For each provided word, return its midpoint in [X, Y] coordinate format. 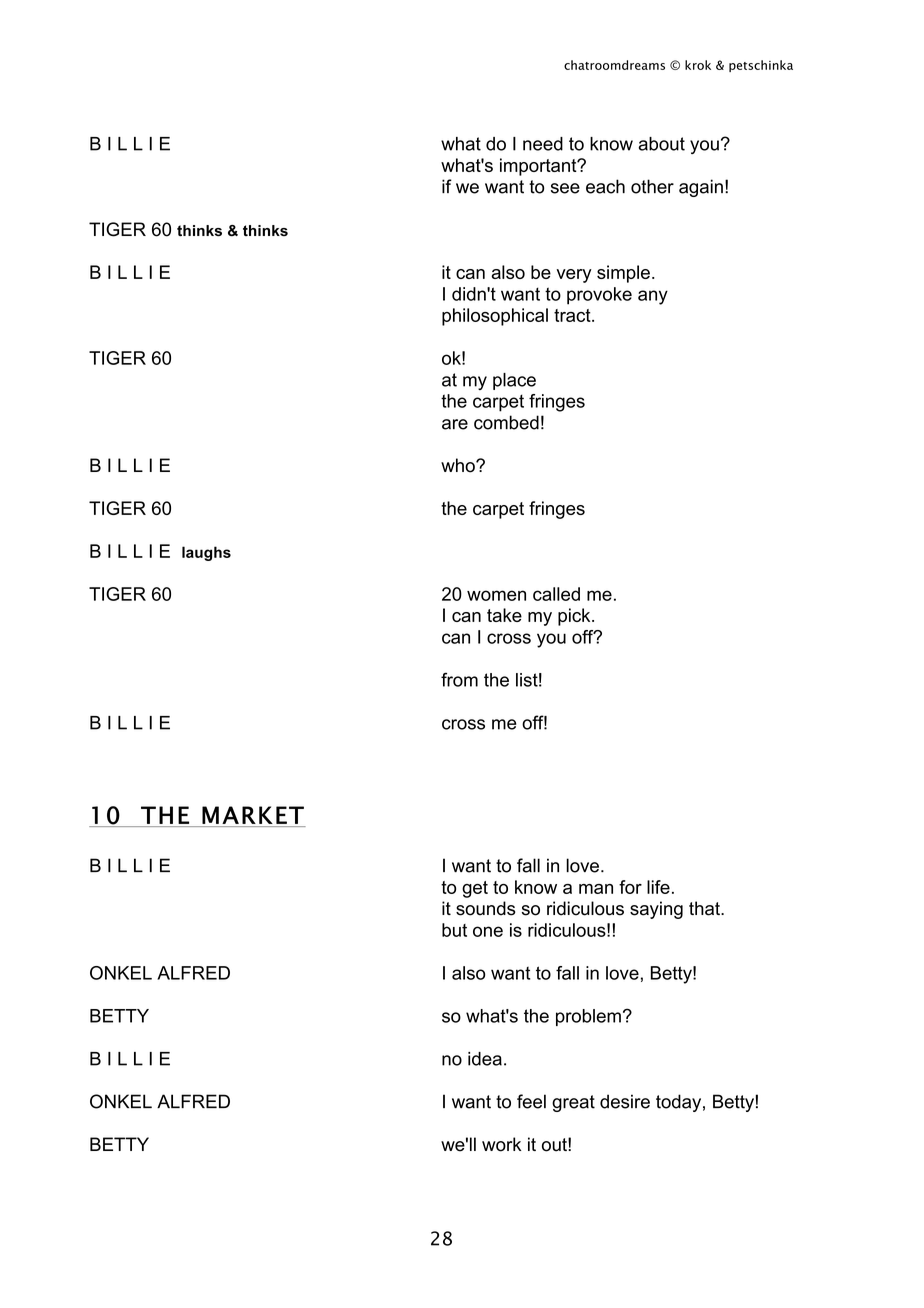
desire [625, 1101]
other [652, 186]
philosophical [495, 317]
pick [575, 617]
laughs [206, 553]
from [459, 679]
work [501, 1144]
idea [485, 1059]
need [543, 144]
